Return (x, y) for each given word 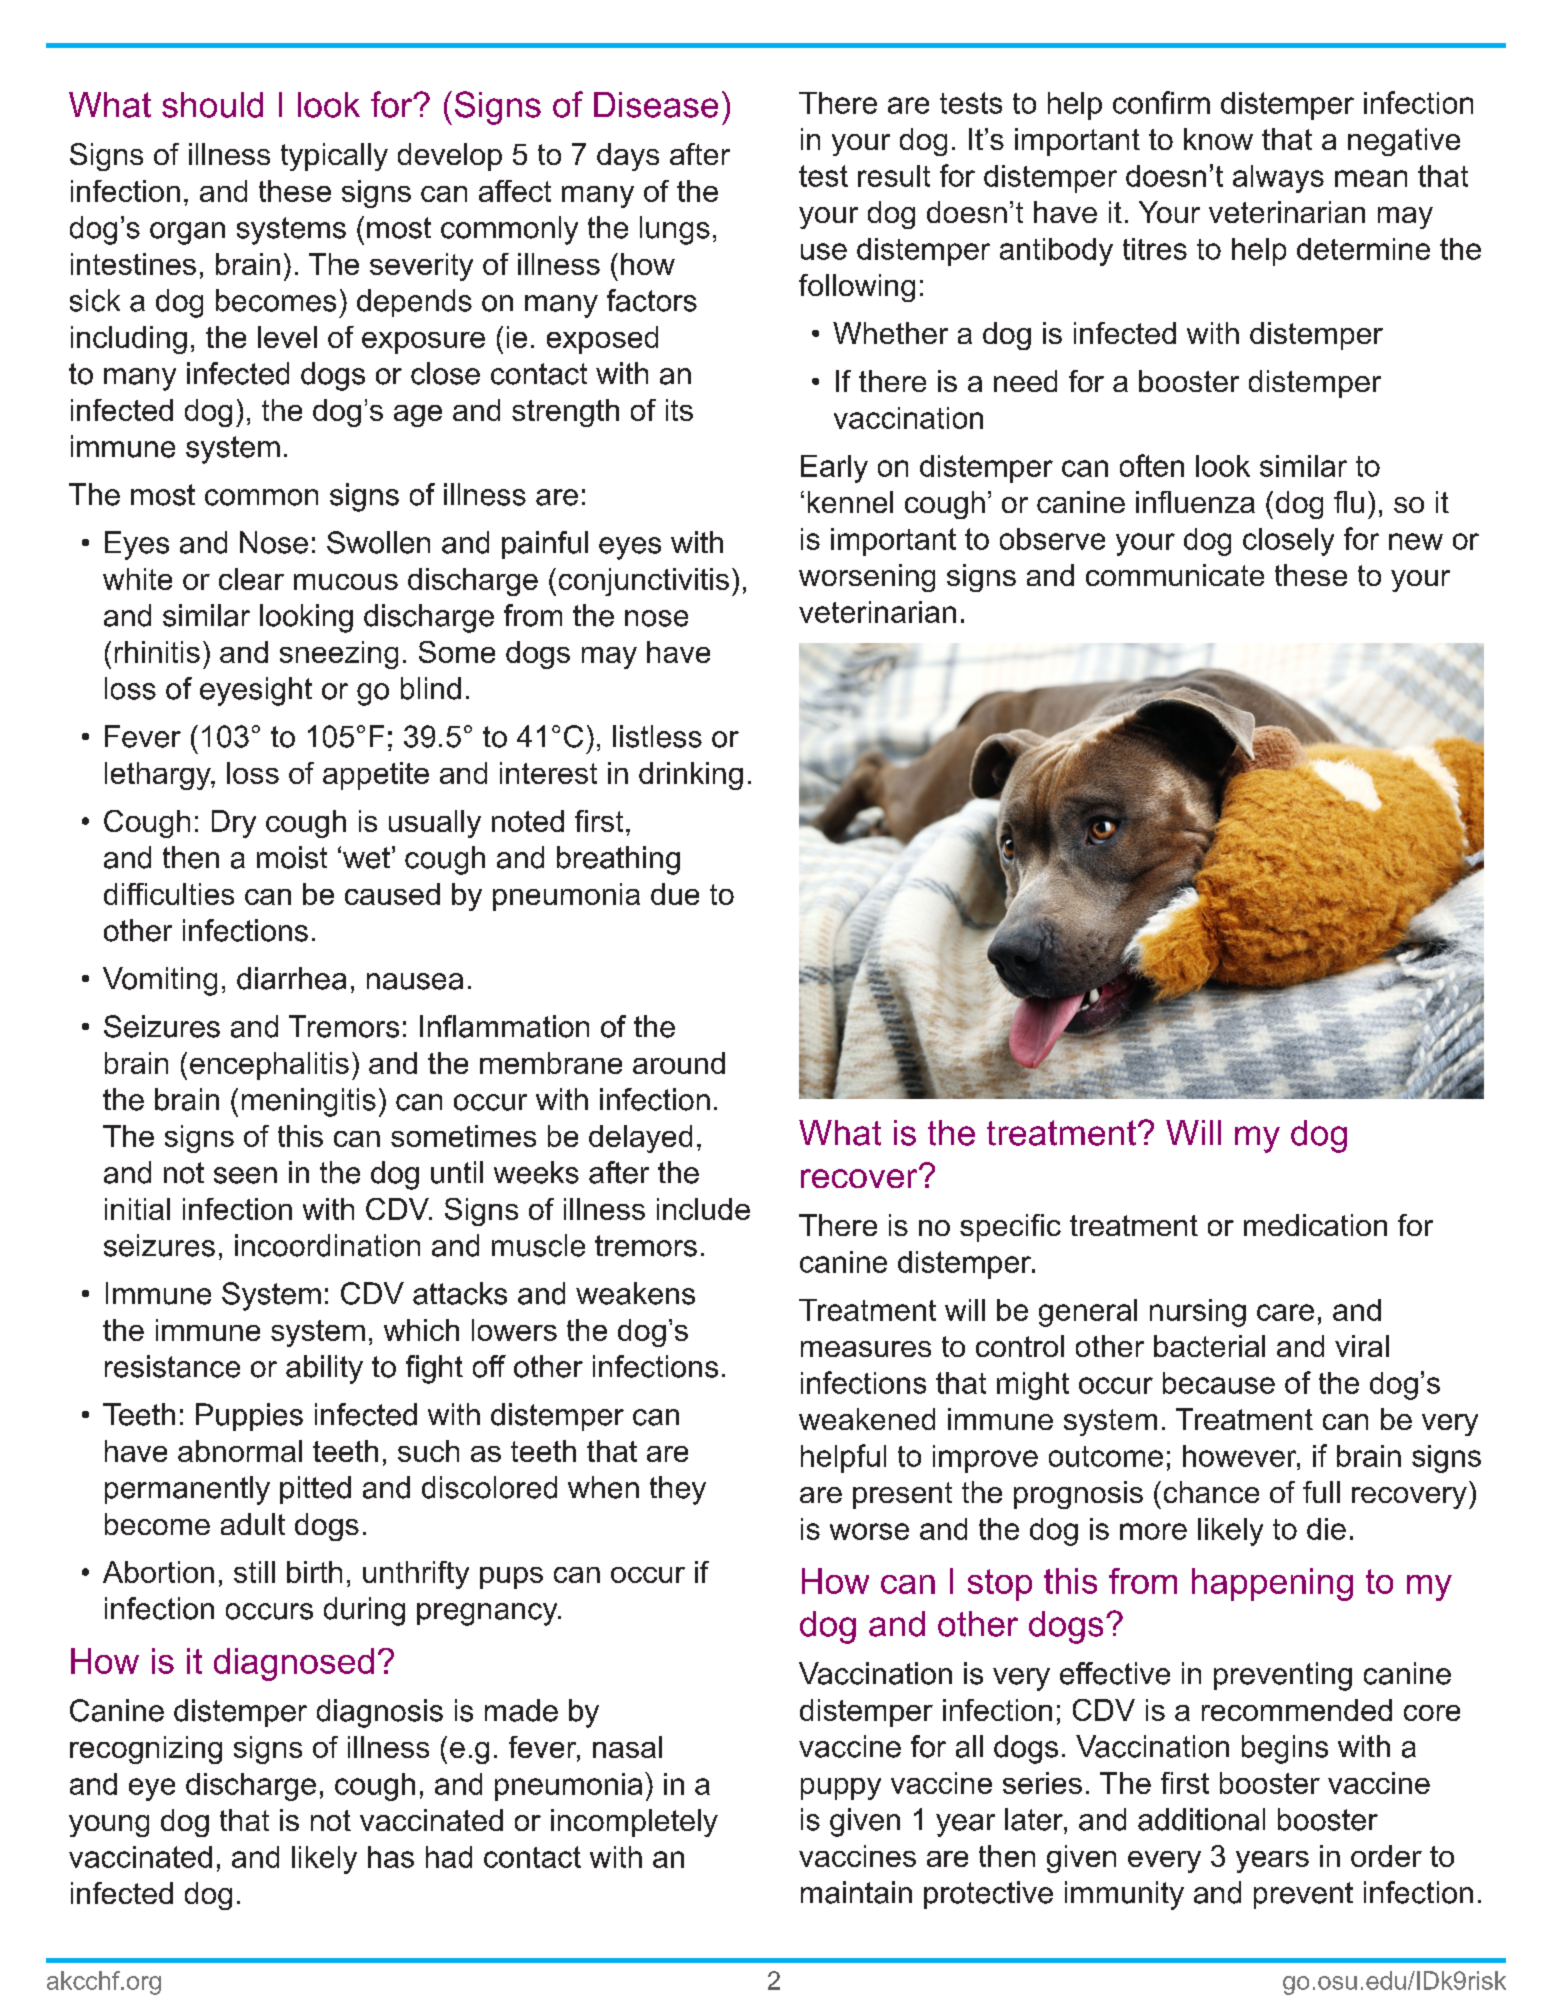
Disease (656, 105)
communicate (1175, 575)
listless (657, 736)
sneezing (339, 655)
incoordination (327, 1245)
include (703, 1209)
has (391, 1857)
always (1278, 179)
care (1285, 1312)
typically (334, 157)
